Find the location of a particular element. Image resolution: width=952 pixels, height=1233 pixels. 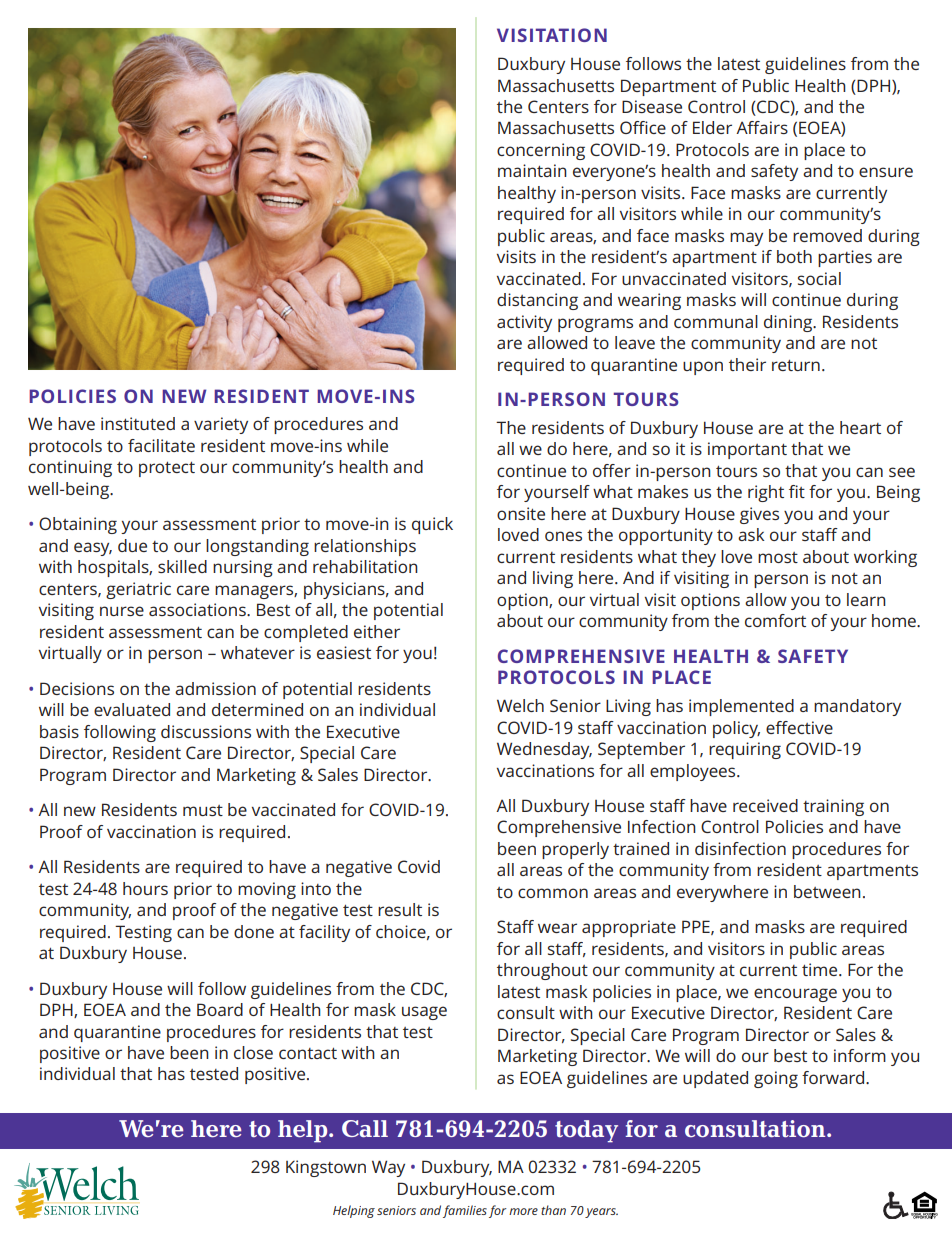

Board is located at coordinates (220, 1009).
